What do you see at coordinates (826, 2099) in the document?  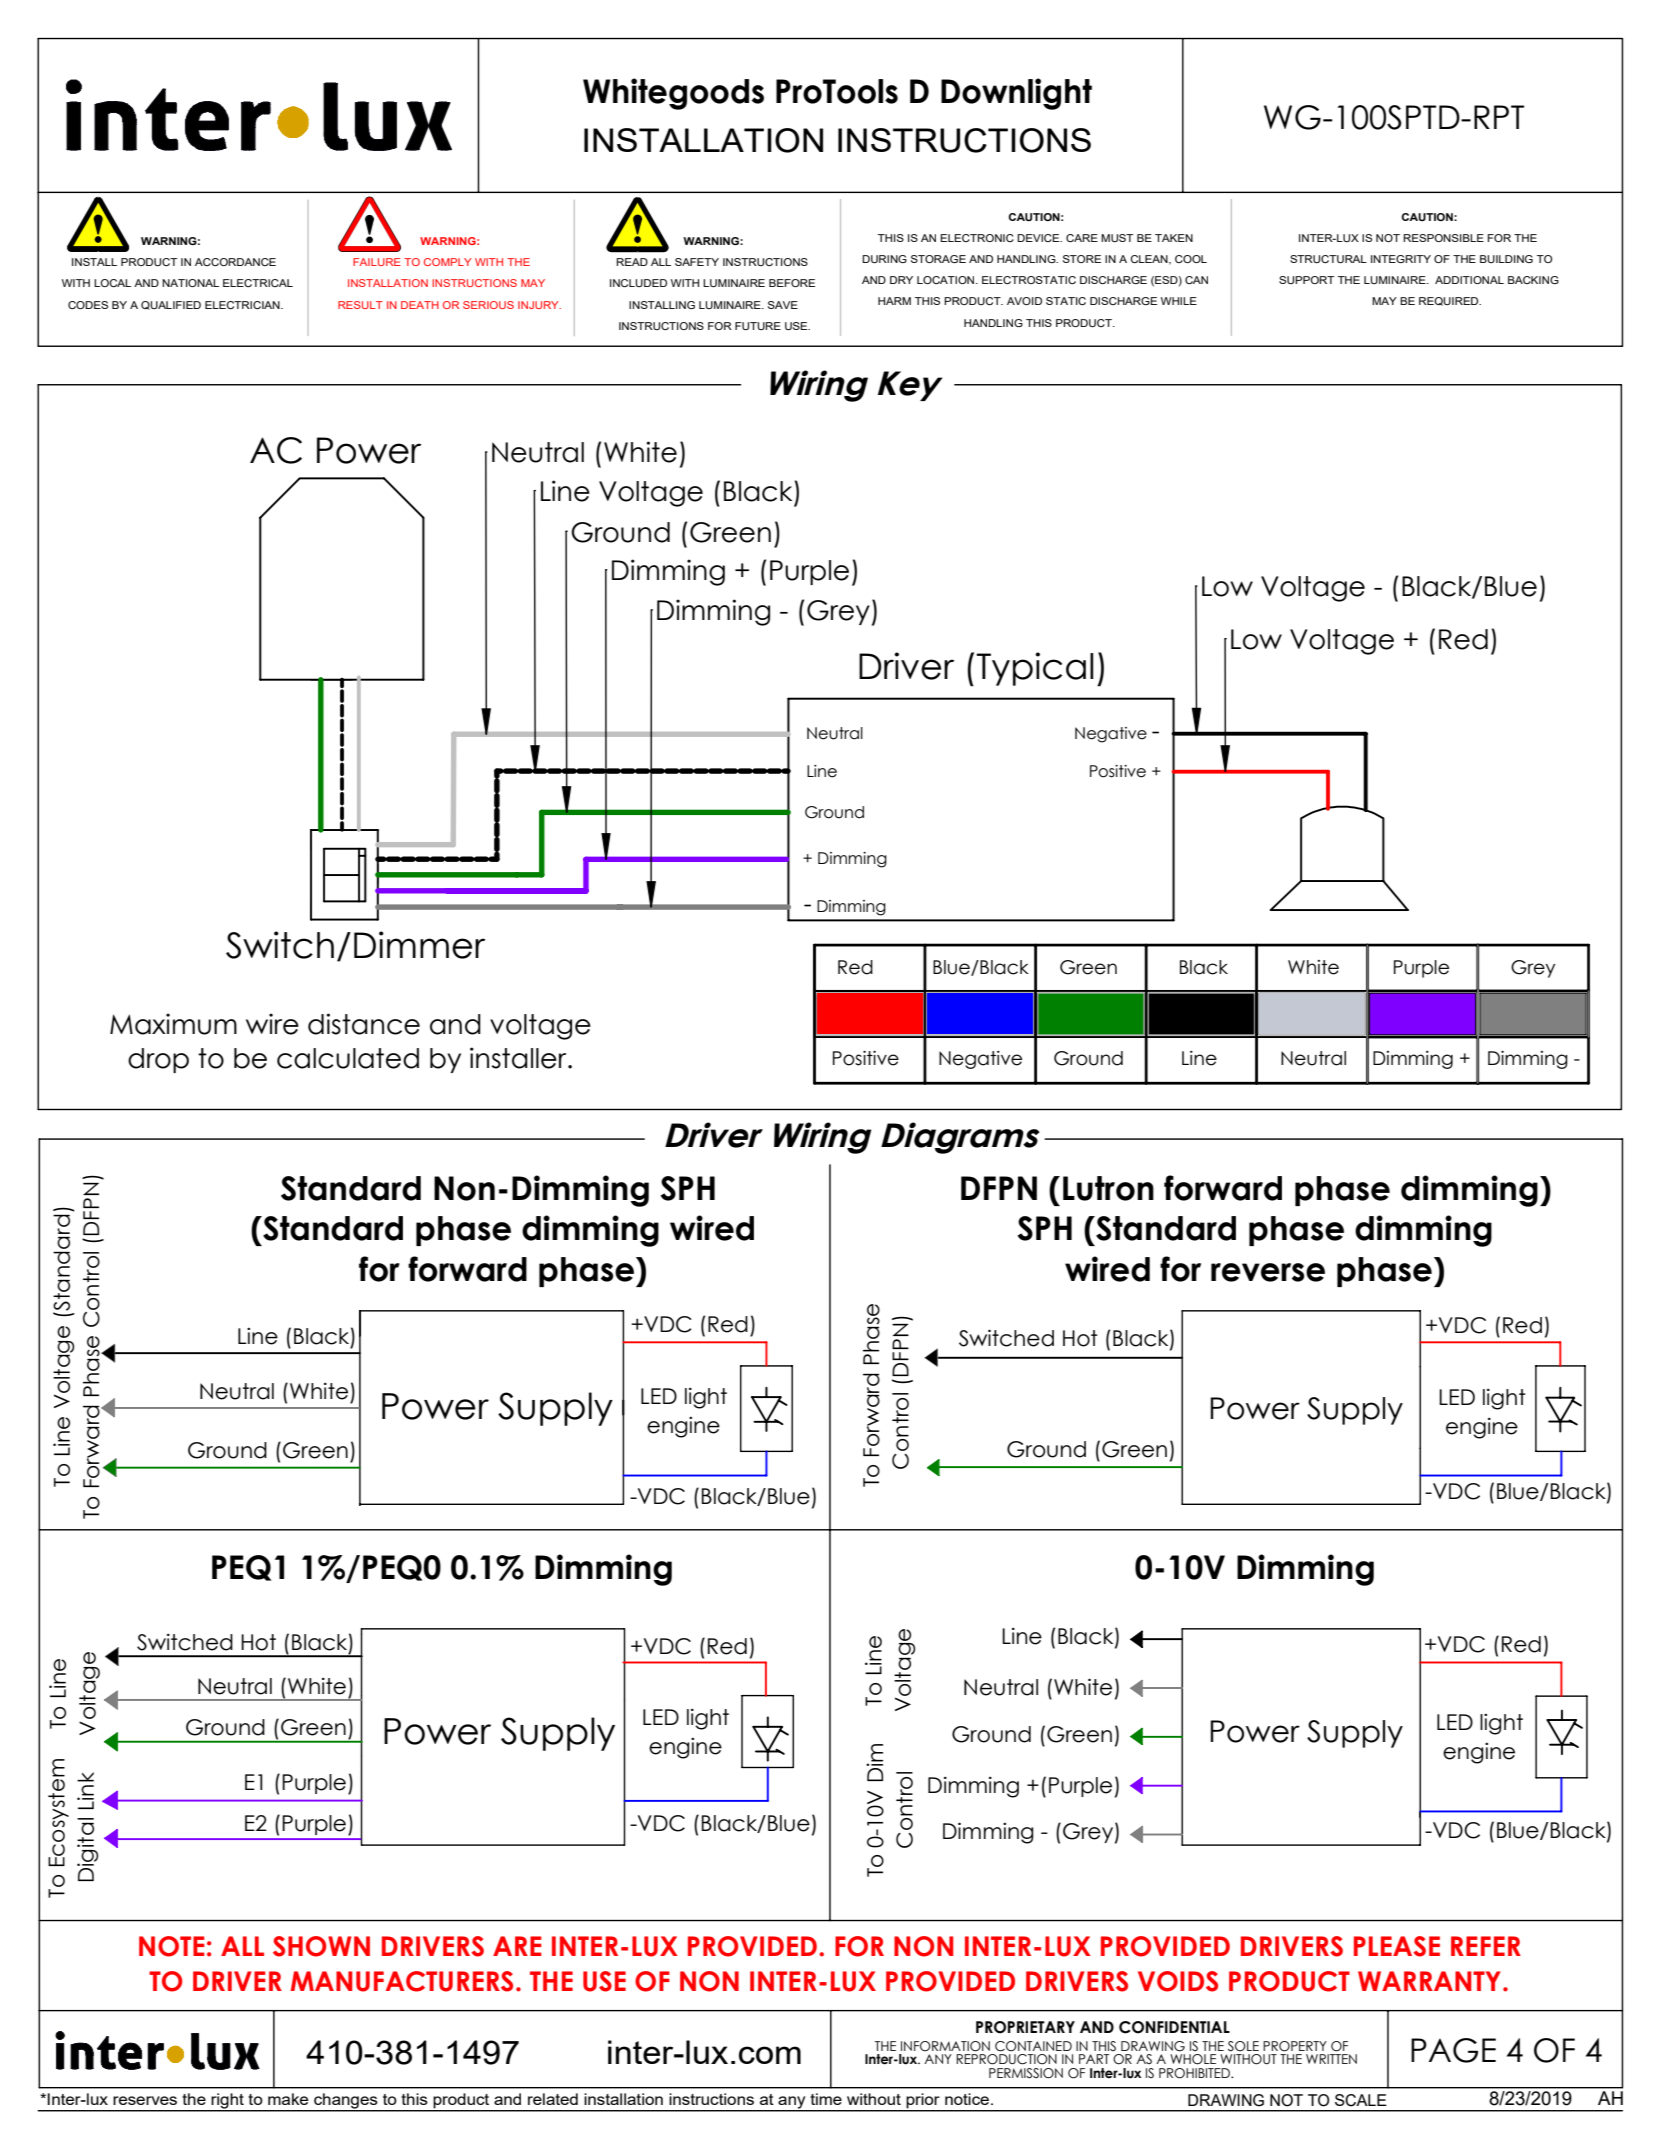 I see `time` at bounding box center [826, 2099].
